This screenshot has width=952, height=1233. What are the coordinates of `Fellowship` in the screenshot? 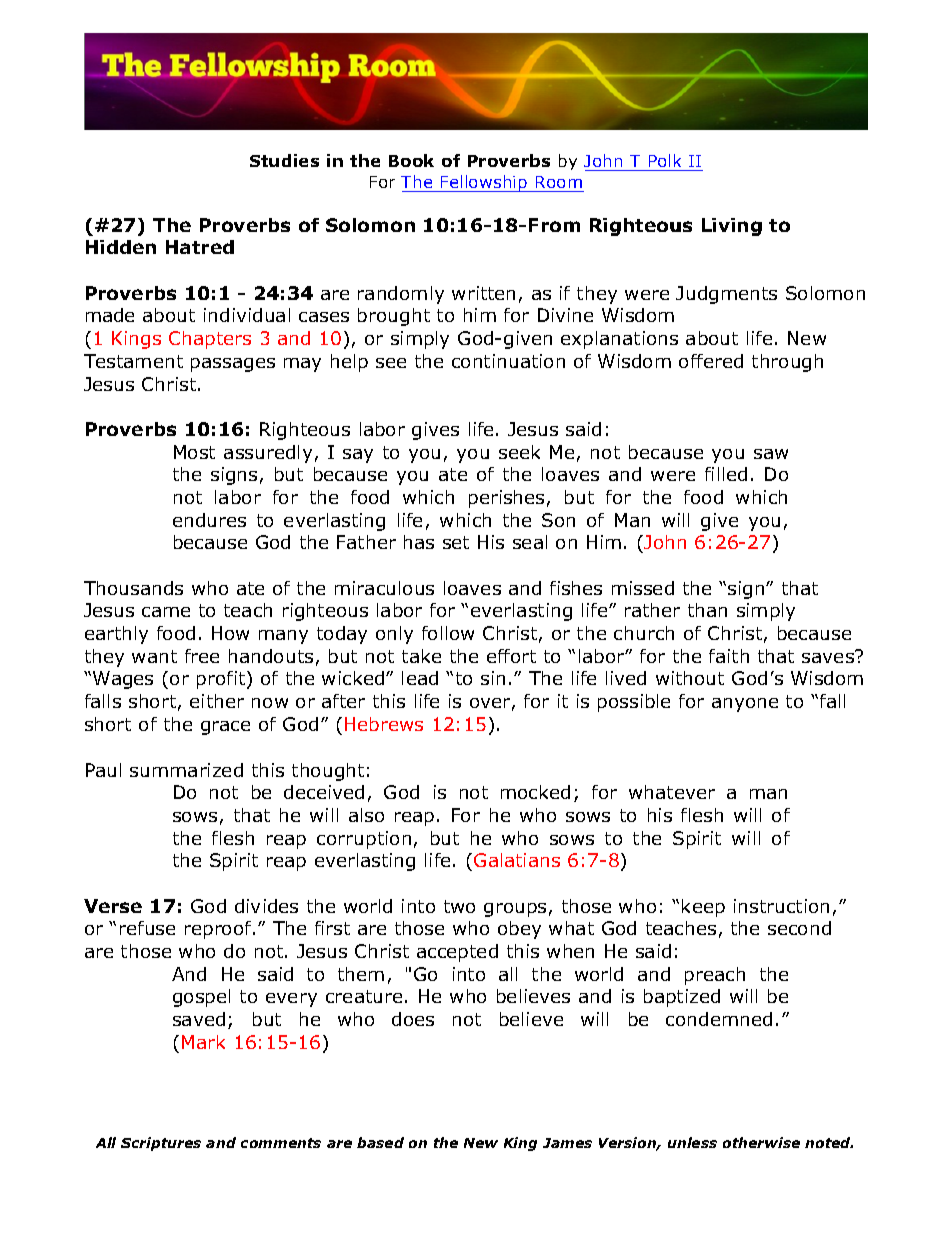 It's located at (484, 183).
